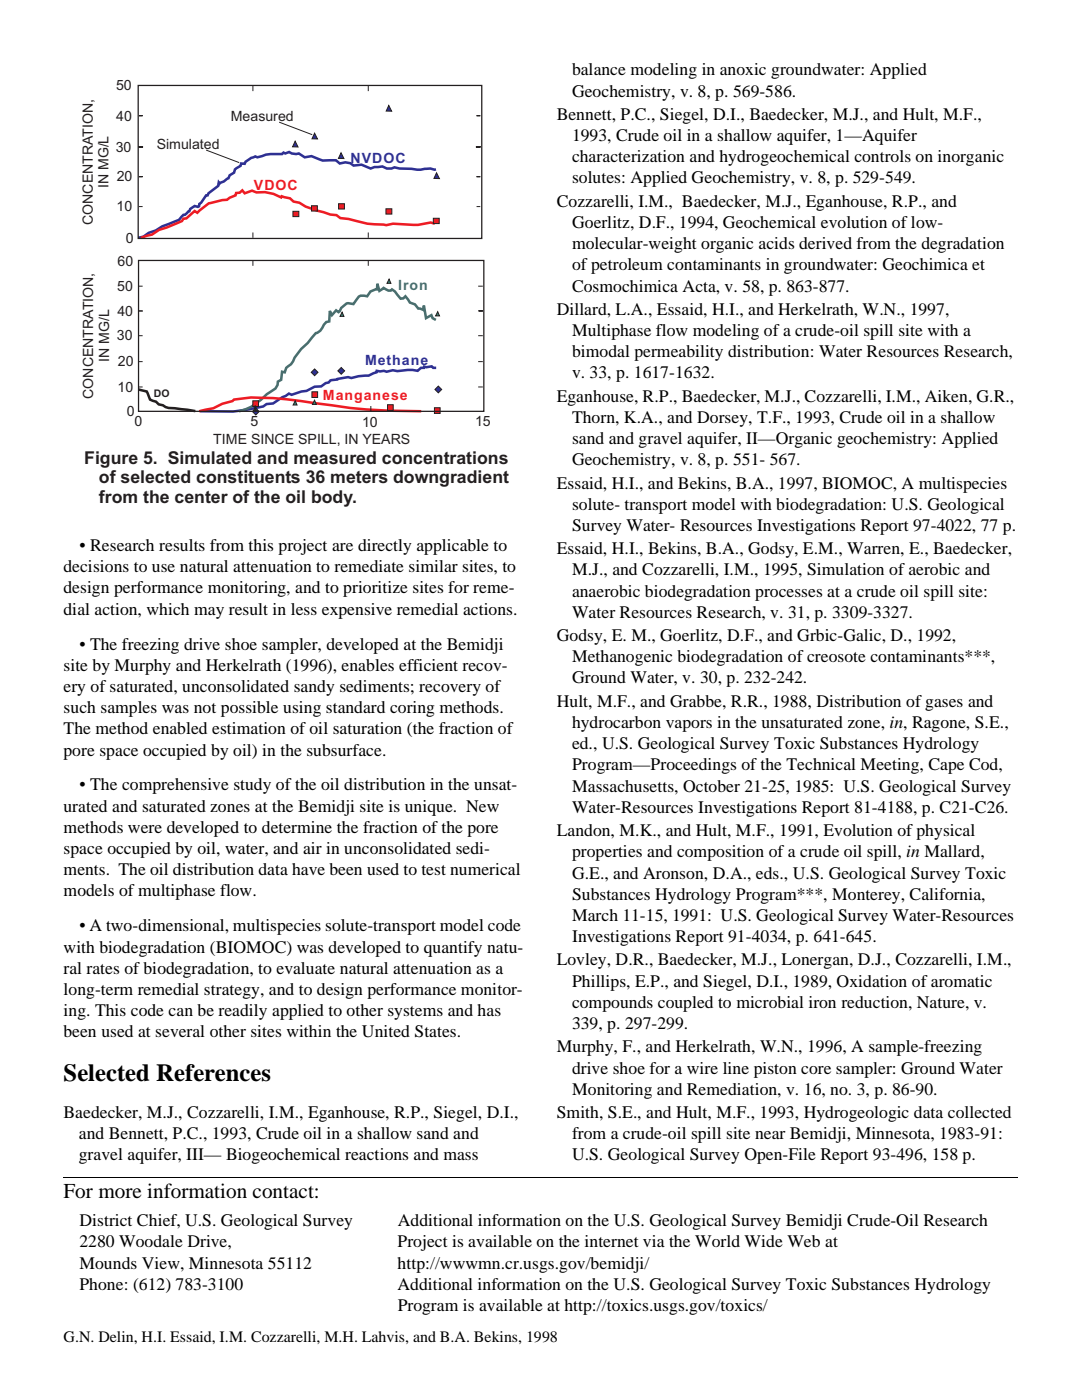 The width and height of the screenshot is (1080, 1400). What do you see at coordinates (162, 1263) in the screenshot?
I see `View` at bounding box center [162, 1263].
